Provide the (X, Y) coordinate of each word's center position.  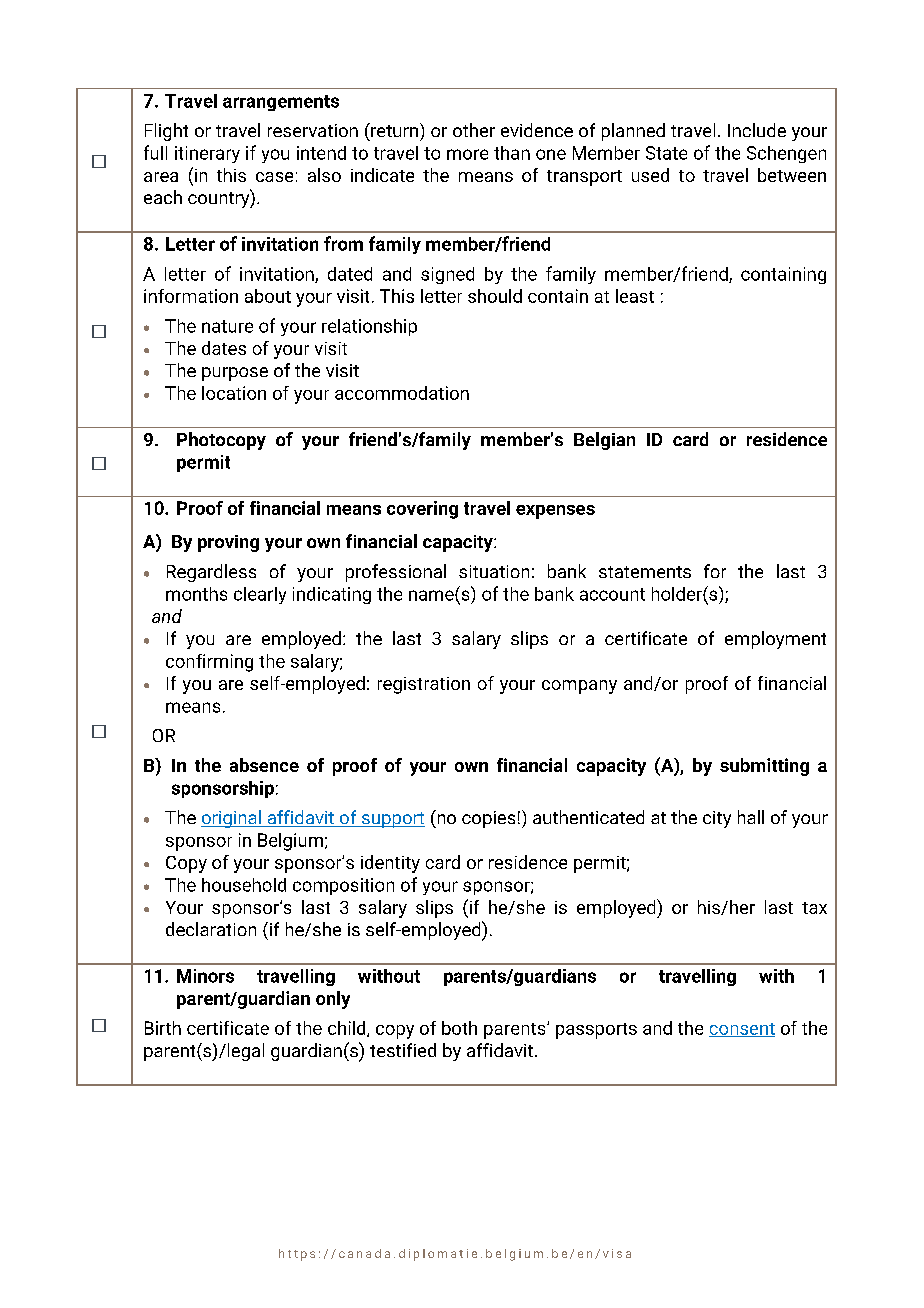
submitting (764, 767)
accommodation (402, 393)
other (474, 130)
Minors (205, 976)
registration (424, 685)
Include (757, 130)
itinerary (207, 154)
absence (264, 765)
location (234, 393)
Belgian (604, 441)
